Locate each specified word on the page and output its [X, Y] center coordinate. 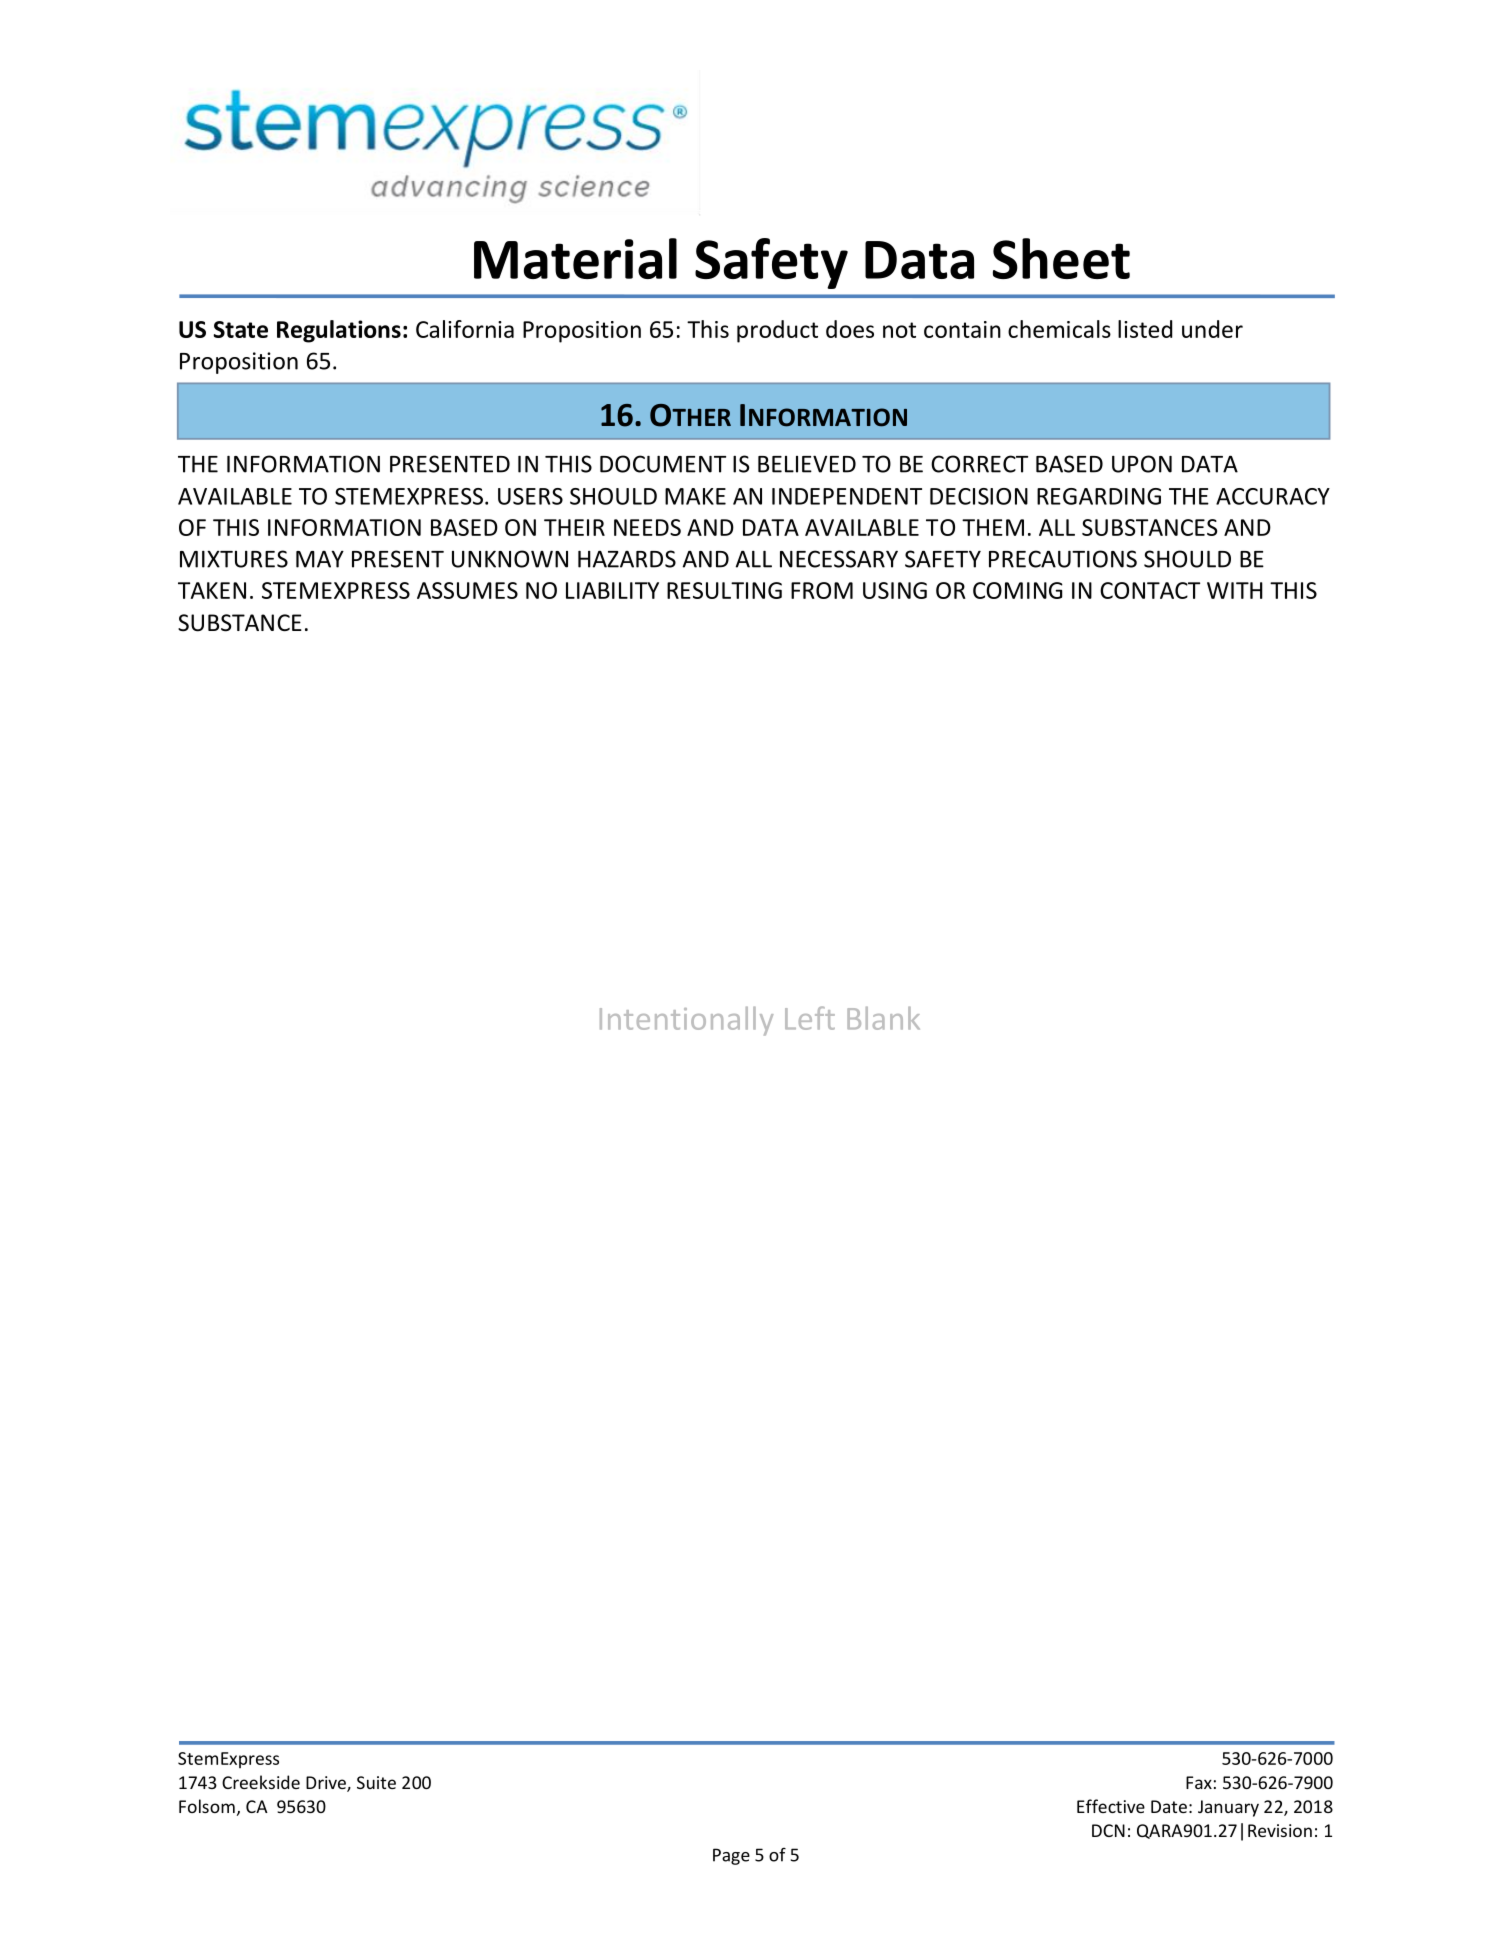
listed [1145, 329]
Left [810, 1018]
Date [1169, 1806]
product [777, 331]
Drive [327, 1784]
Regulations [339, 331]
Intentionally [686, 1021]
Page [731, 1856]
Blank [883, 1018]
